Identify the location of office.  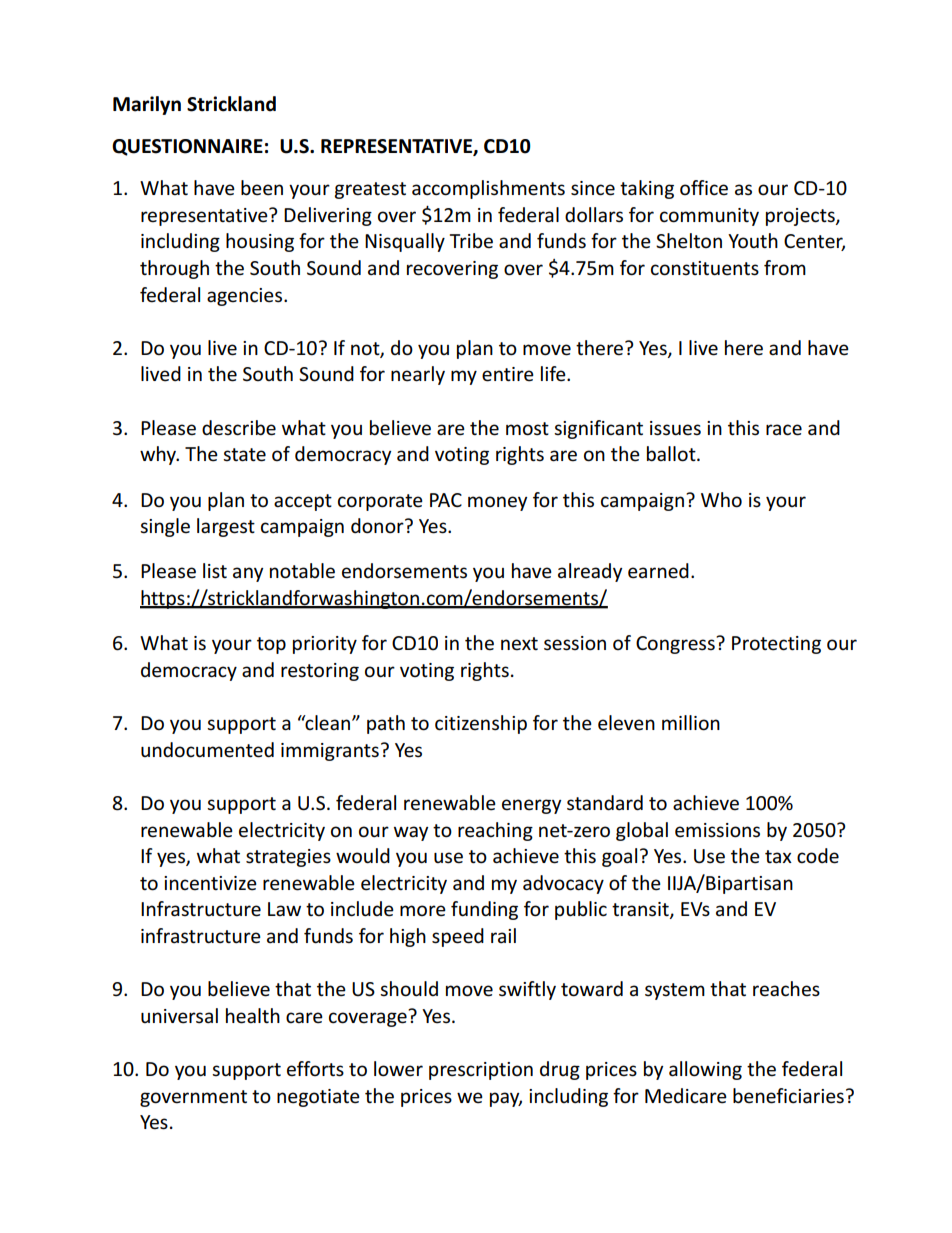
(704, 188).
